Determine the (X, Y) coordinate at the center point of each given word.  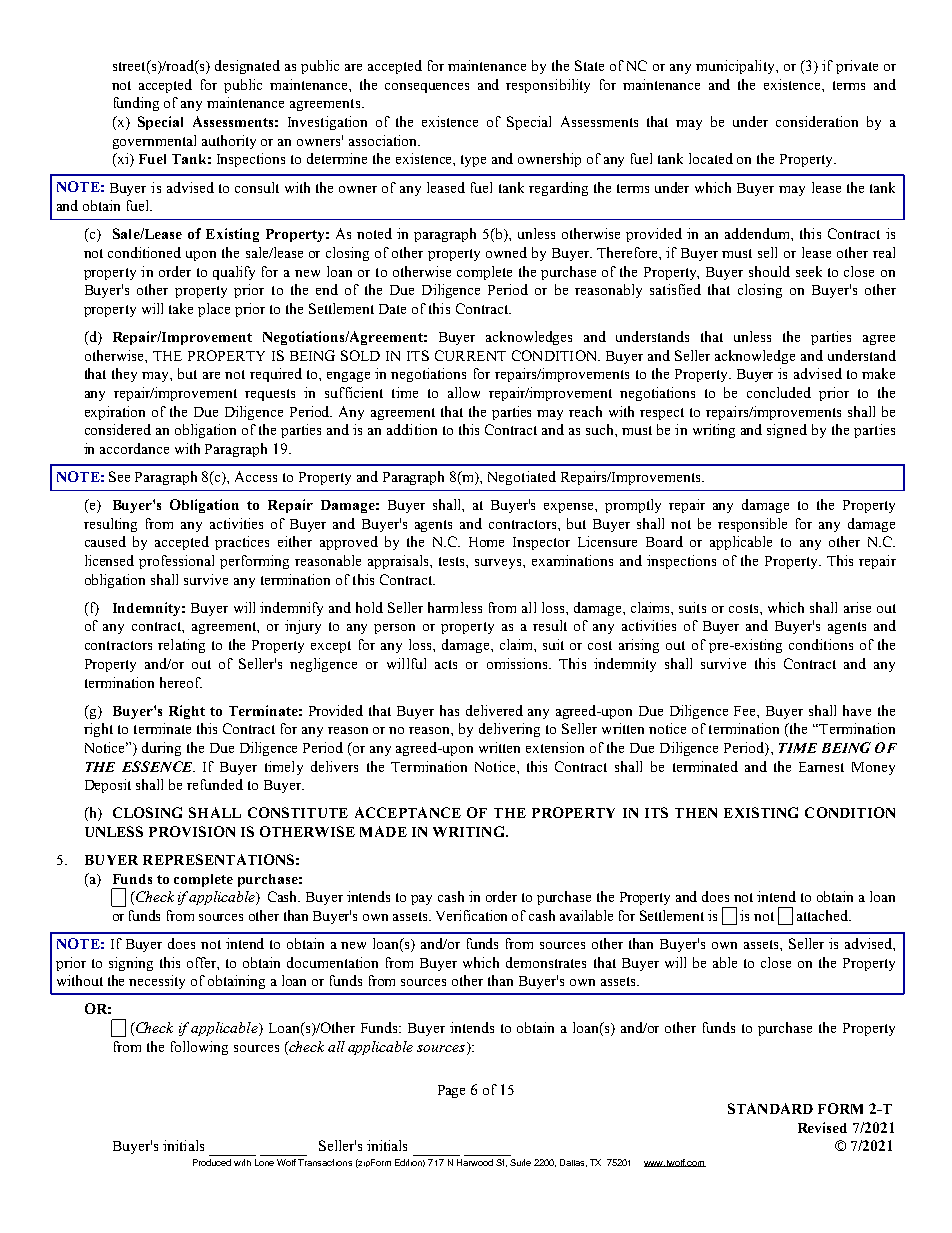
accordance (134, 448)
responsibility (548, 86)
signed (787, 431)
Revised (822, 1127)
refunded (215, 784)
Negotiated (522, 478)
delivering (509, 730)
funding (136, 104)
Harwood (475, 1162)
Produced (212, 1162)
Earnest (821, 767)
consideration (817, 121)
